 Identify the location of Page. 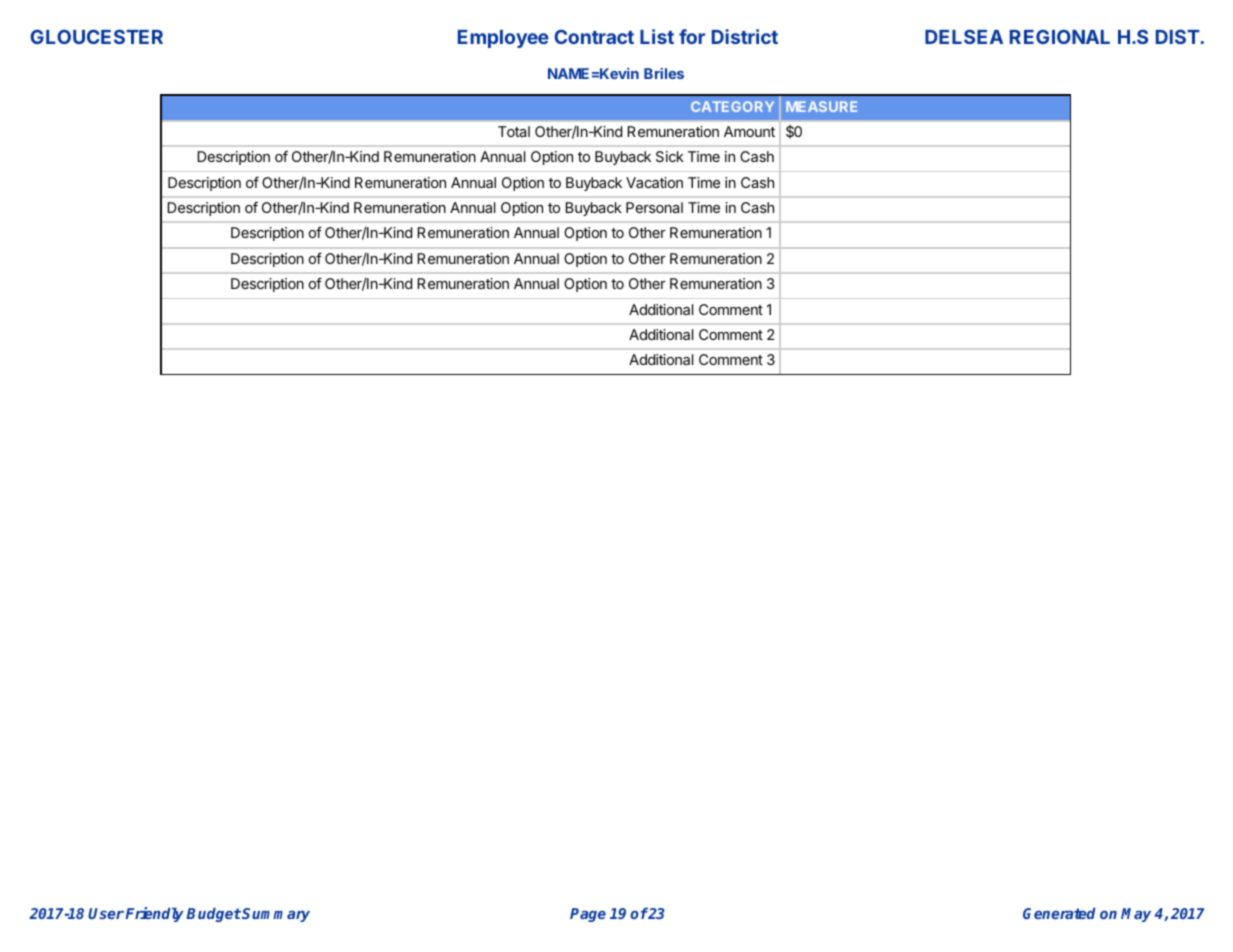
(588, 915).
